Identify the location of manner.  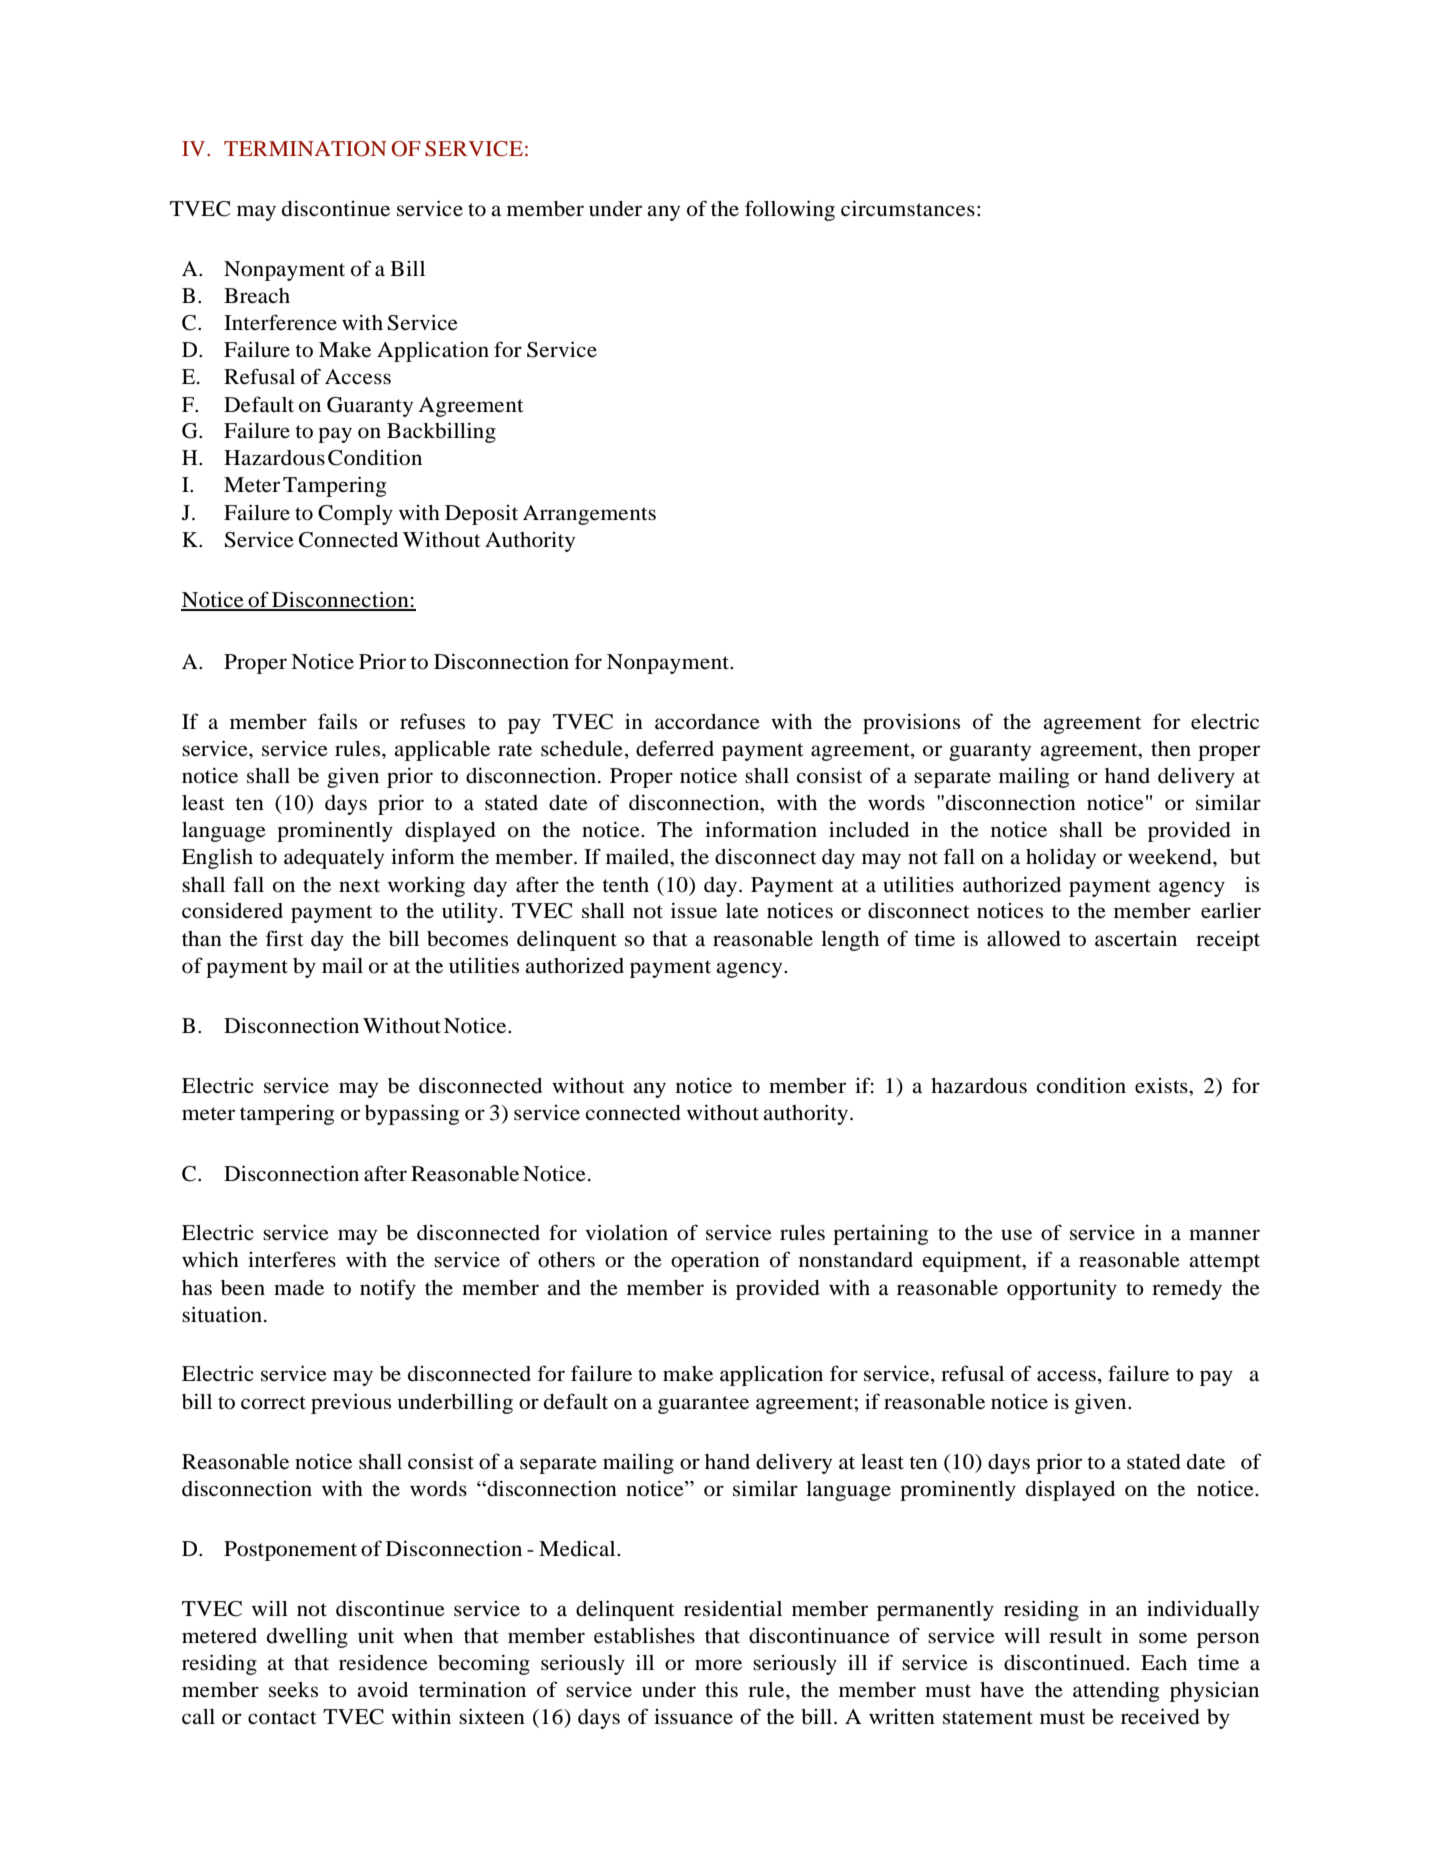
(1224, 1235).
